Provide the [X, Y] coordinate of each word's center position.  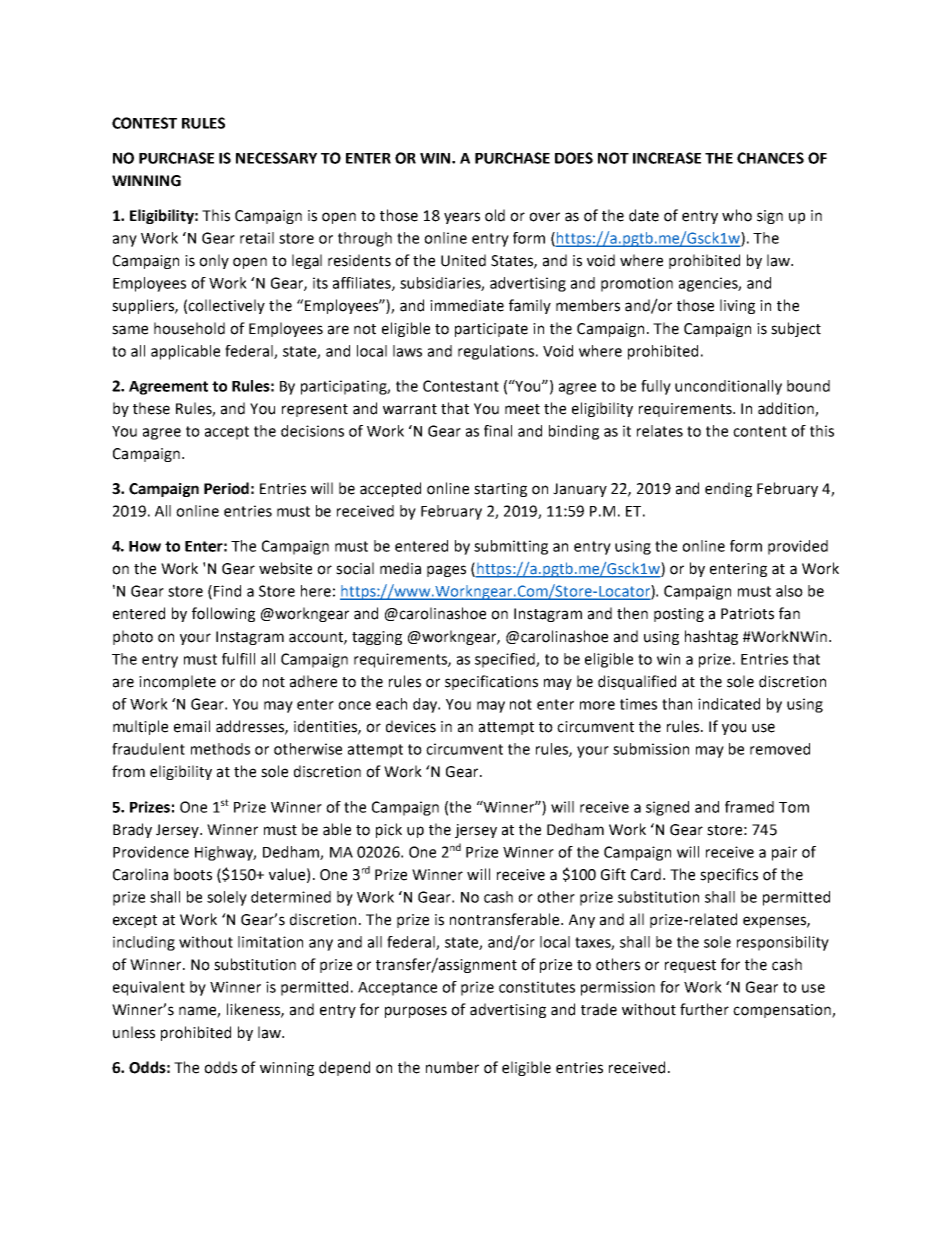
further [704, 1009]
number [452, 1067]
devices [411, 726]
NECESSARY [276, 158]
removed [780, 749]
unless [134, 1032]
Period [226, 488]
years [462, 218]
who [737, 215]
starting [500, 490]
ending [728, 489]
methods [220, 749]
